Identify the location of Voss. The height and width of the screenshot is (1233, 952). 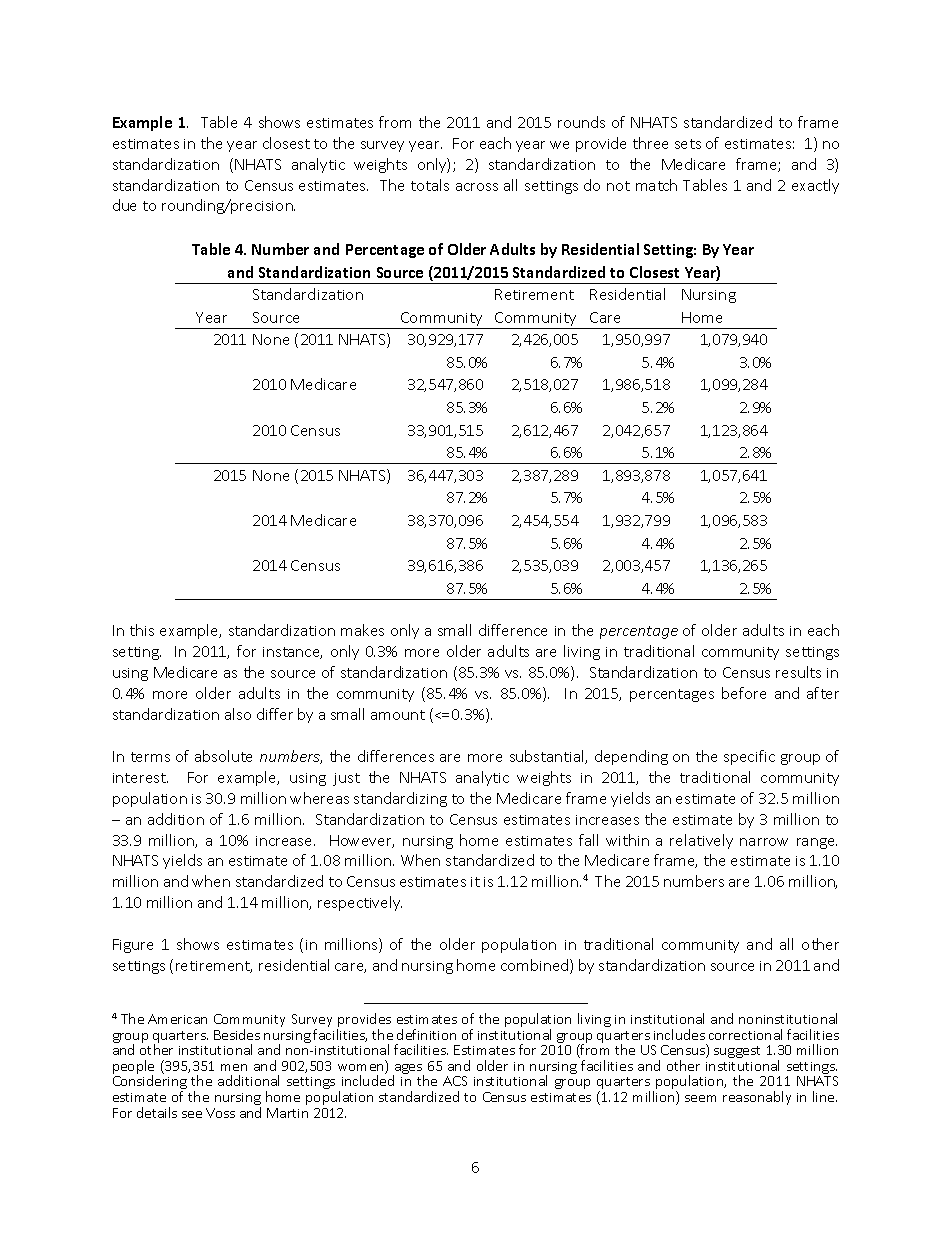
(220, 1113).
